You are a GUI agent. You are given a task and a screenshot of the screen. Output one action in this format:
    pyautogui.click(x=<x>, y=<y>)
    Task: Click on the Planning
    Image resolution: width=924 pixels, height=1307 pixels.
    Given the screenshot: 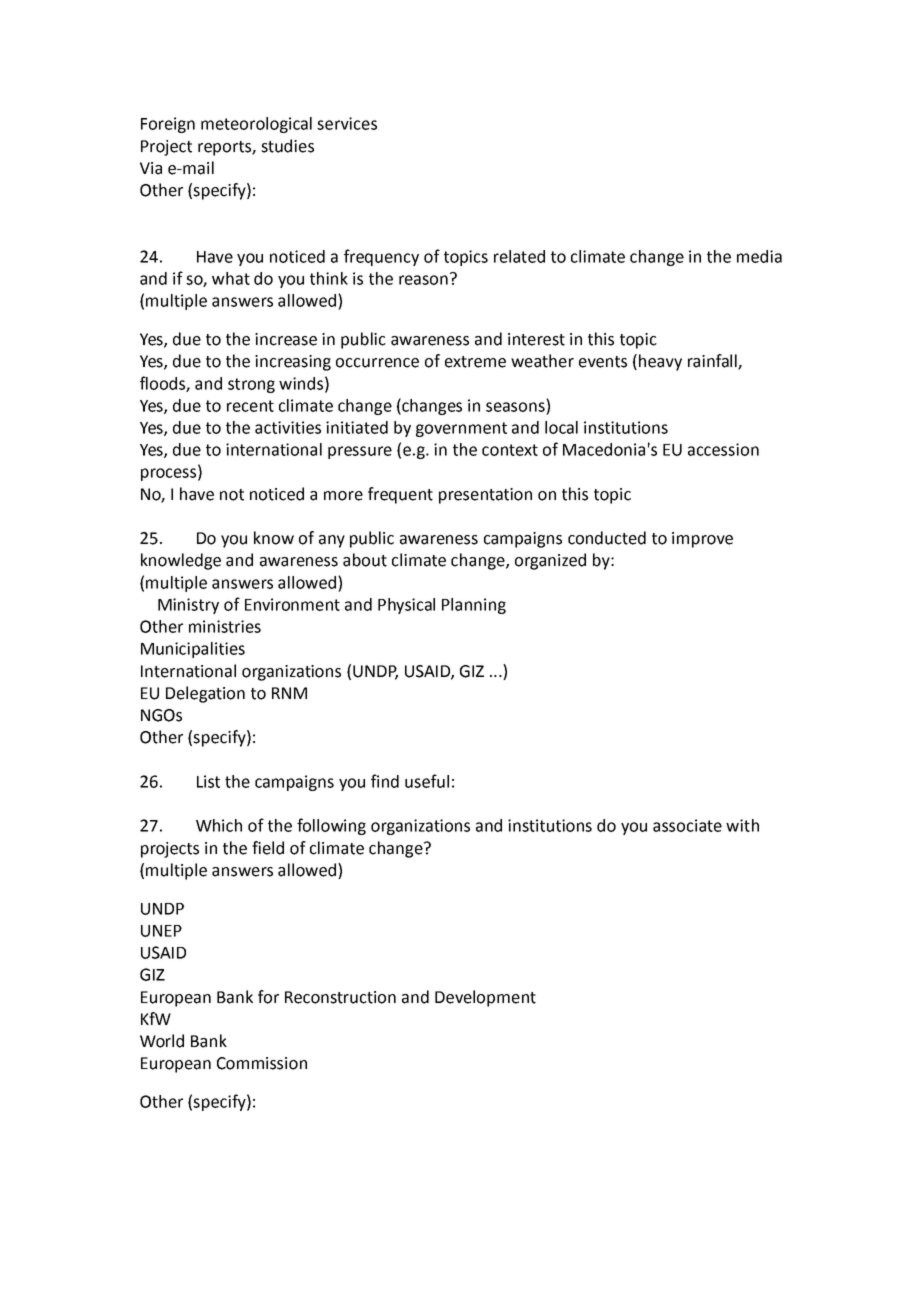 What is the action you would take?
    pyautogui.click(x=474, y=606)
